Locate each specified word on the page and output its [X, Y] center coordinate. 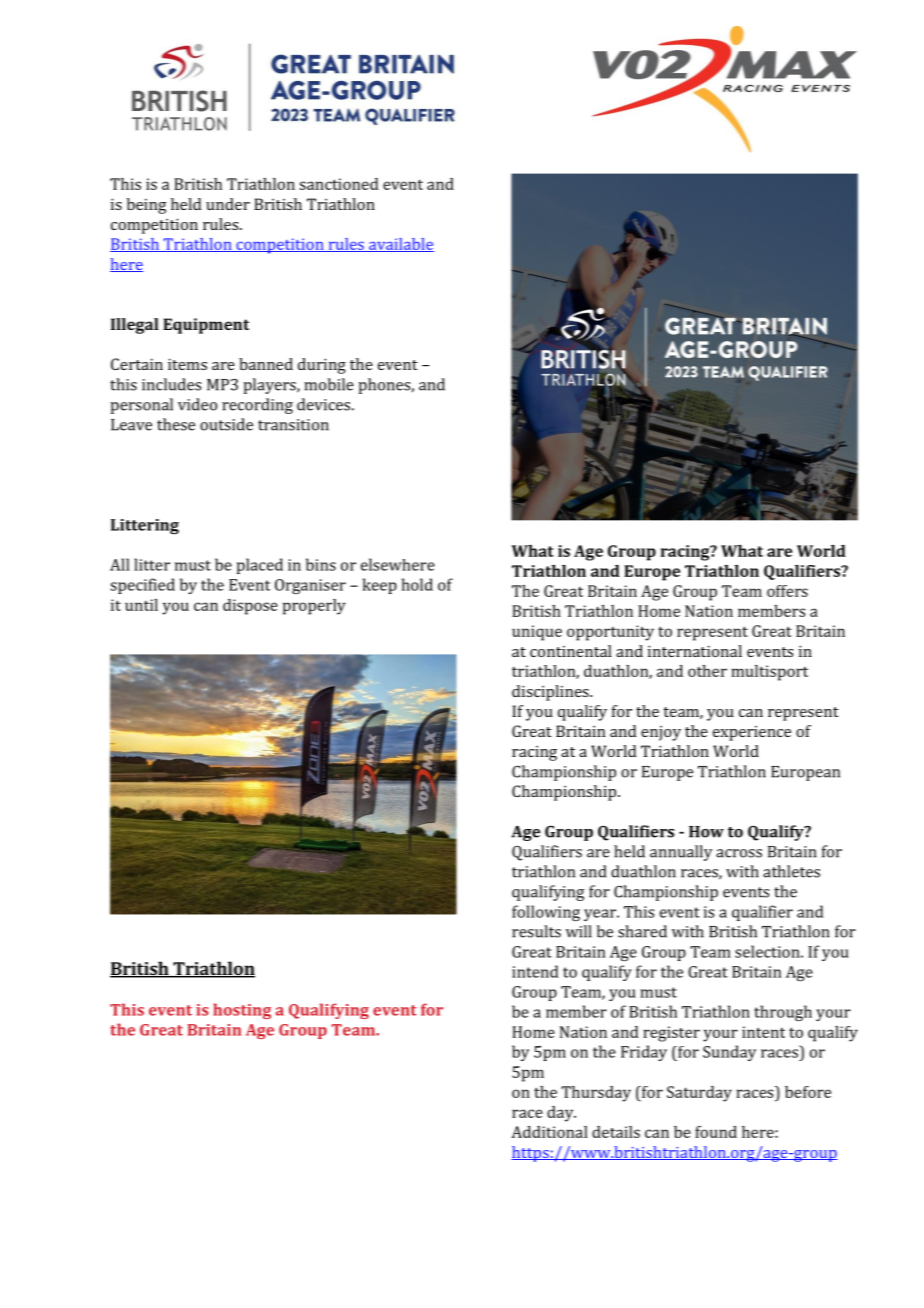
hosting [242, 1011]
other [707, 671]
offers [787, 591]
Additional [549, 1132]
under [228, 204]
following [546, 913]
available [400, 245]
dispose [250, 607]
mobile [329, 384]
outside [226, 424]
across [739, 853]
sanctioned [338, 184]
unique [537, 633]
